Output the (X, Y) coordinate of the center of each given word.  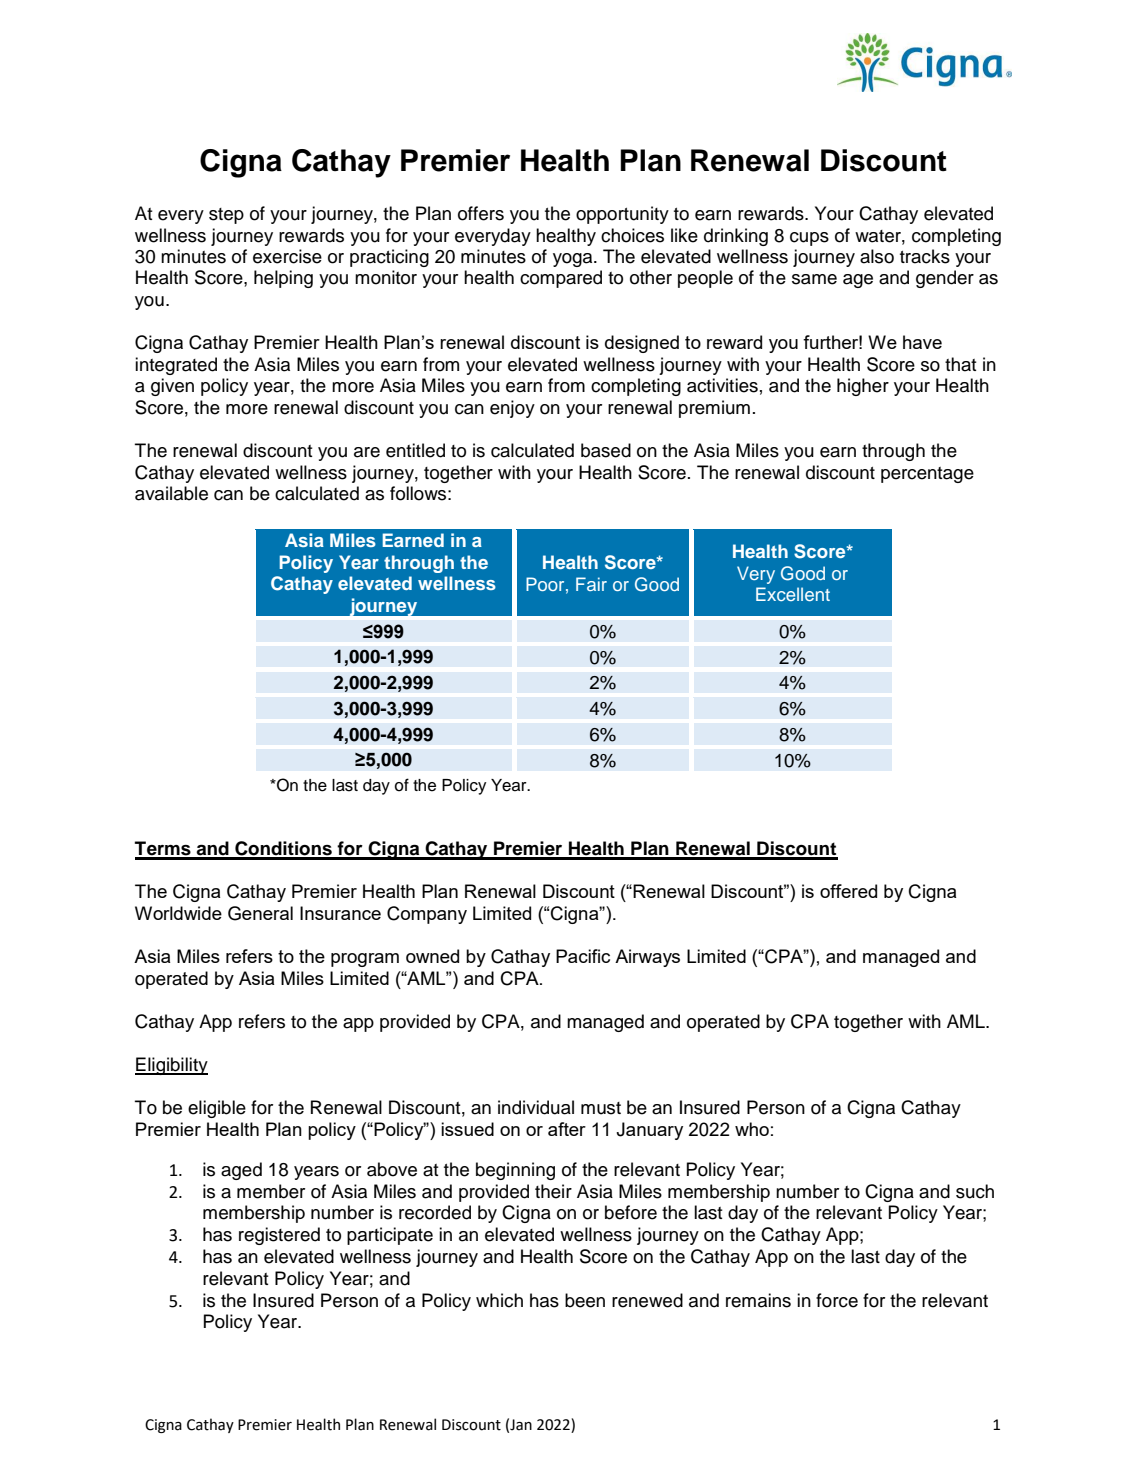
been (585, 1300)
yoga (574, 260)
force (837, 1300)
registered (279, 1236)
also (877, 256)
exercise (287, 256)
